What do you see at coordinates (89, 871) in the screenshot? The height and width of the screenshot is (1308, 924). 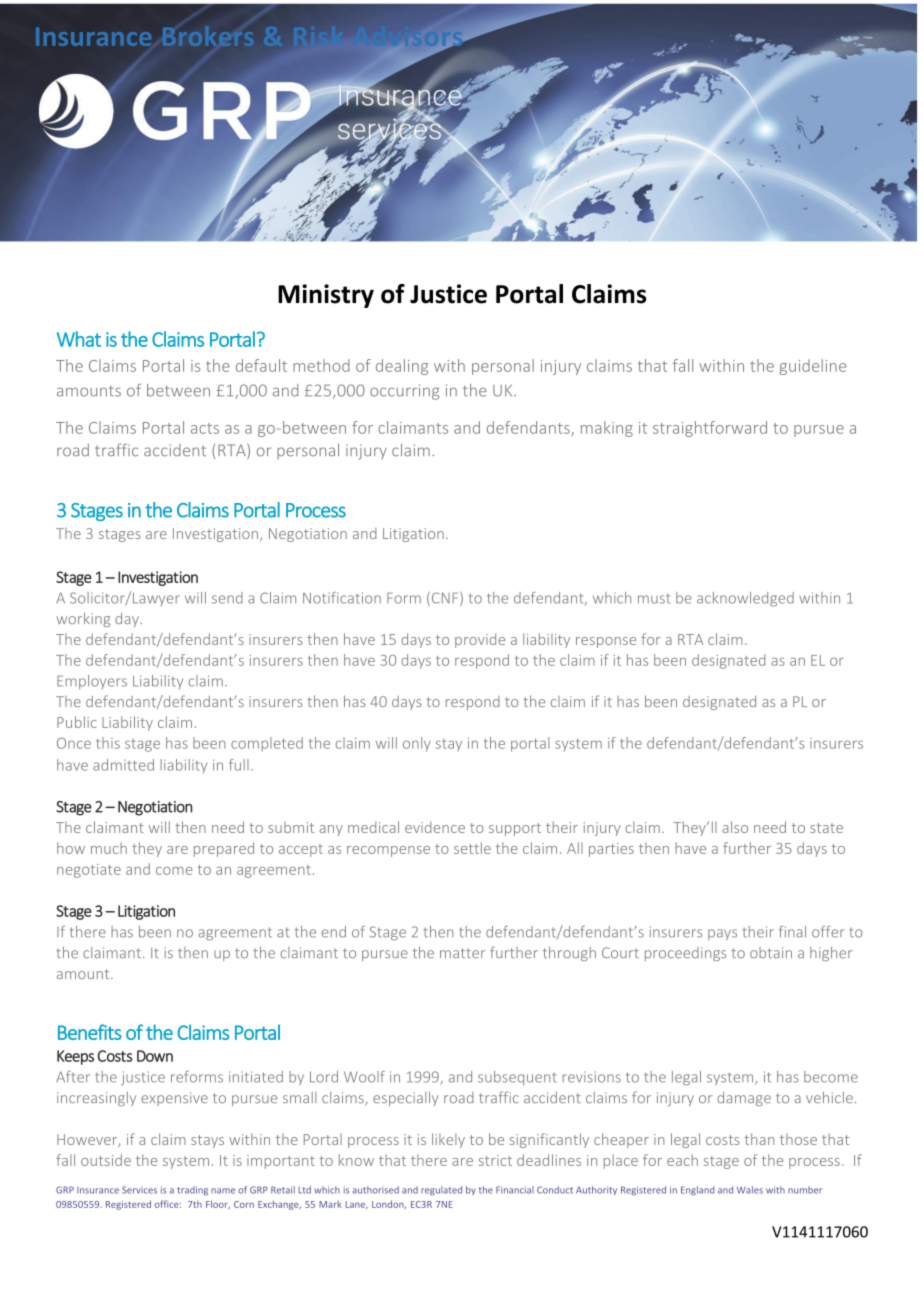 I see `negotiate` at bounding box center [89, 871].
